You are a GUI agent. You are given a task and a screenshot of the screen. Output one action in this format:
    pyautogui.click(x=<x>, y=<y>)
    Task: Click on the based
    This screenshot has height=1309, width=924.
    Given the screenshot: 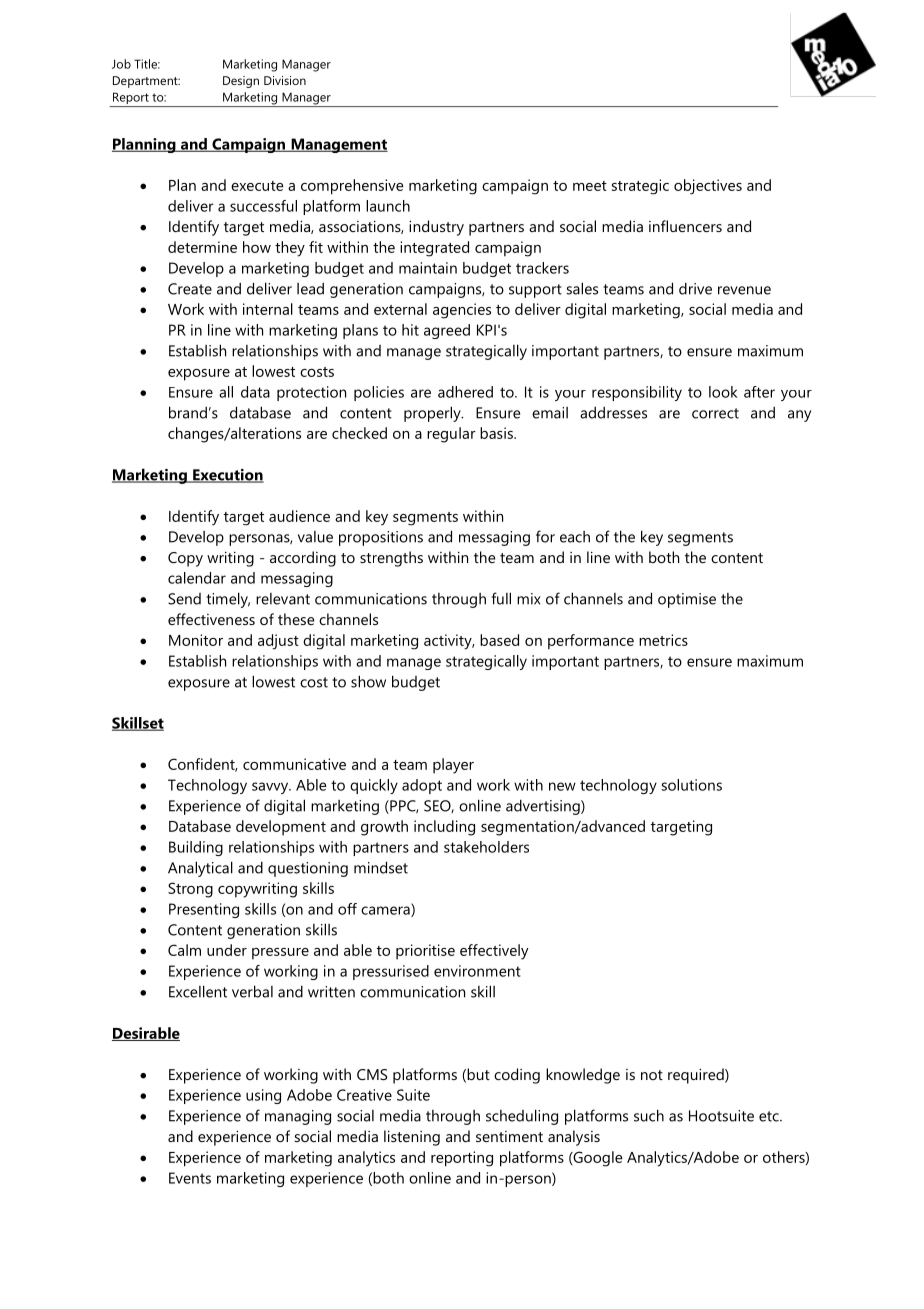 What is the action you would take?
    pyautogui.click(x=499, y=640)
